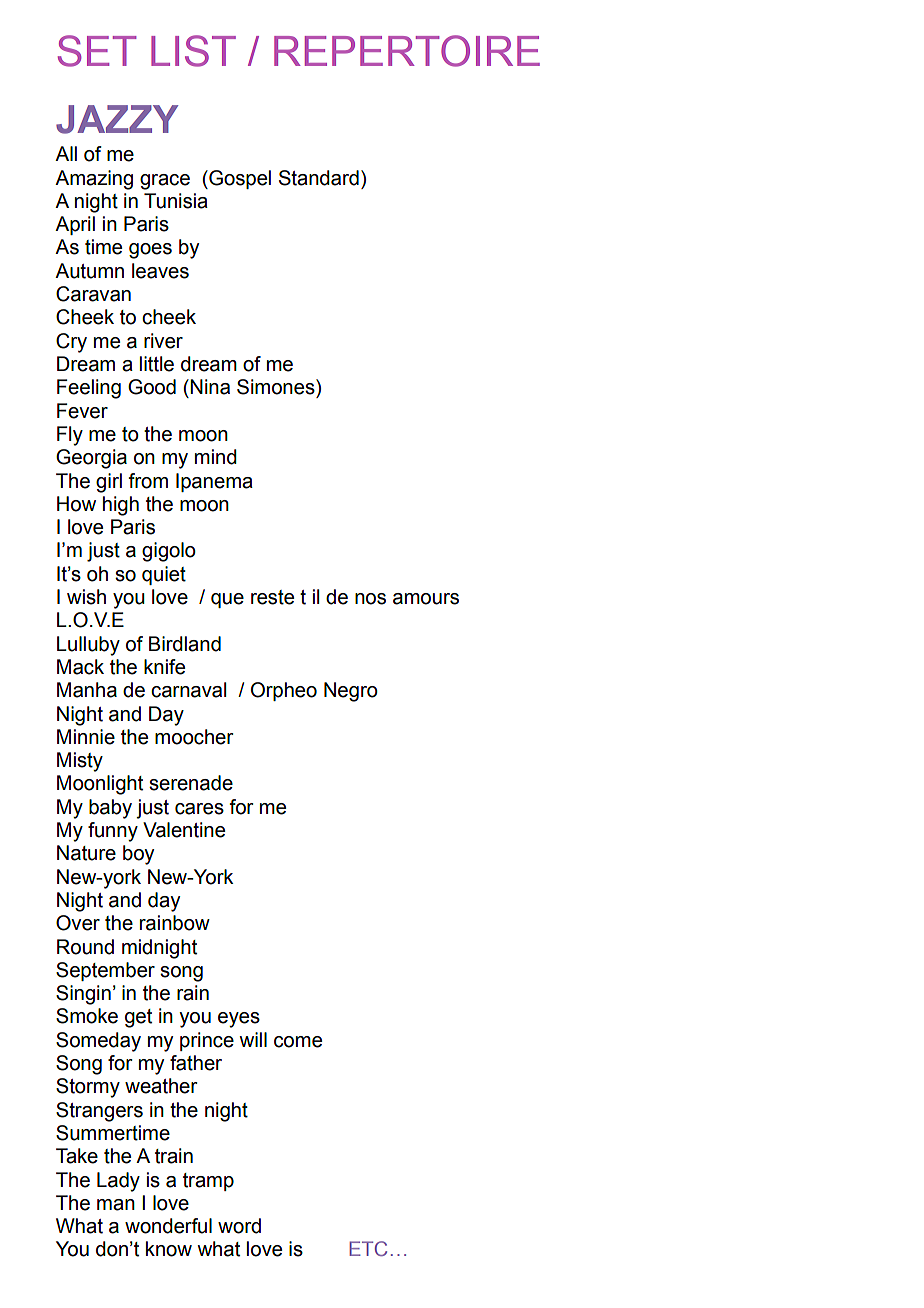 This screenshot has height=1308, width=924. Describe the element at coordinates (80, 667) in the screenshot. I see `Mack` at that location.
